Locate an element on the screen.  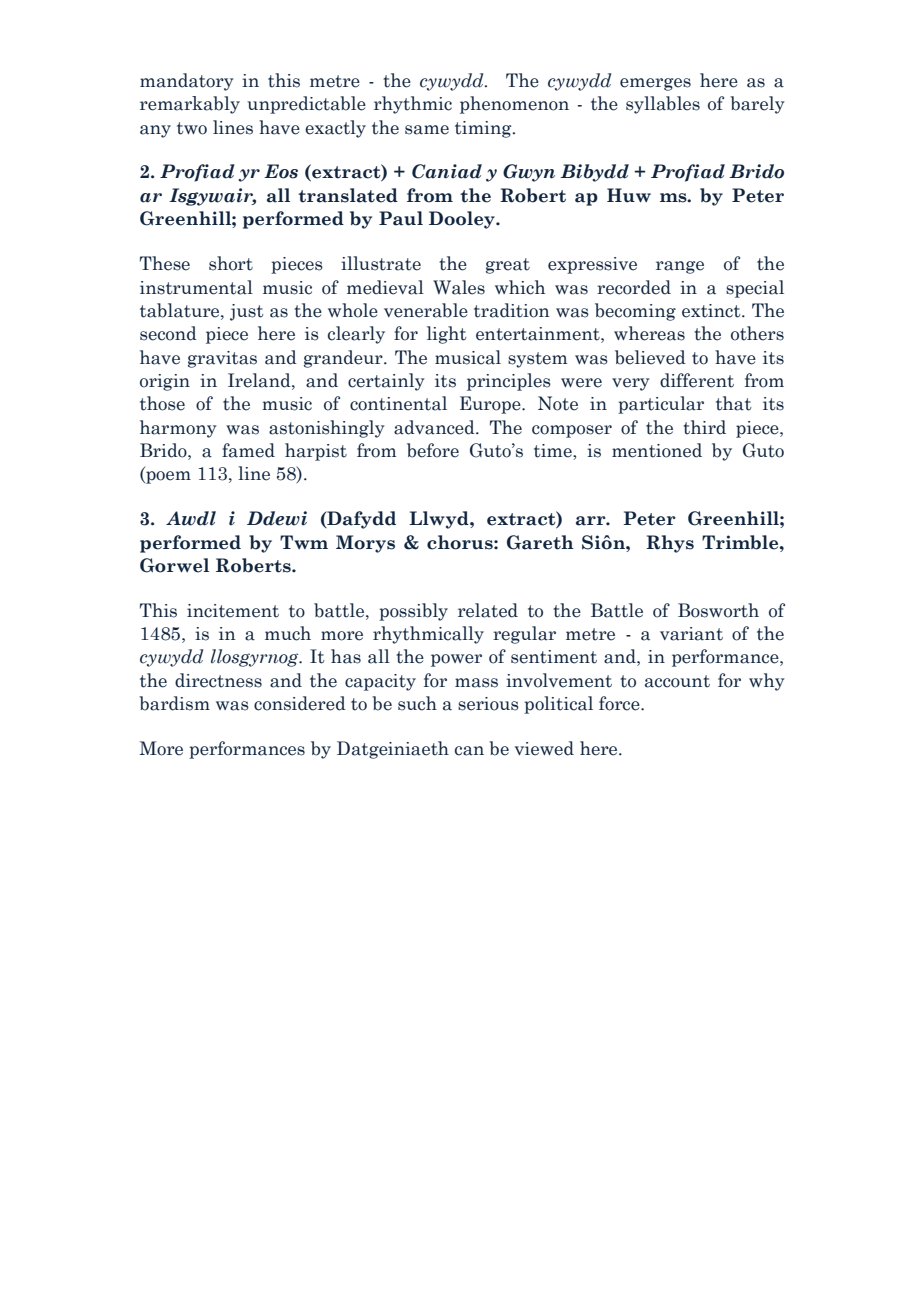
syllables is located at coordinates (663, 105).
